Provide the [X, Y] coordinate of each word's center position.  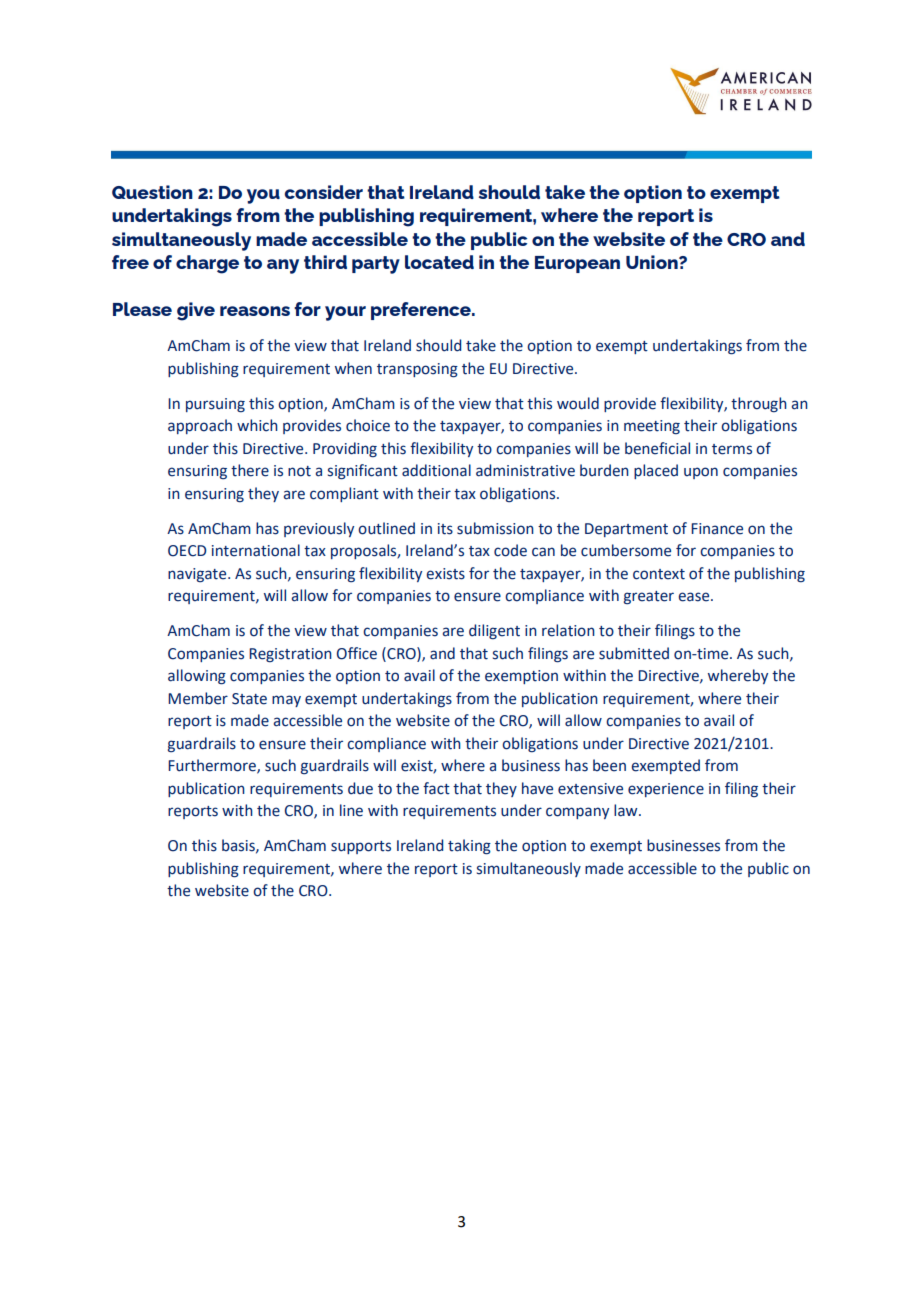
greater [649, 597]
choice [368, 425]
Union [653, 262]
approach [200, 426]
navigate [198, 575]
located [439, 262]
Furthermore [213, 766]
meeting [652, 427]
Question [152, 192]
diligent [494, 631]
